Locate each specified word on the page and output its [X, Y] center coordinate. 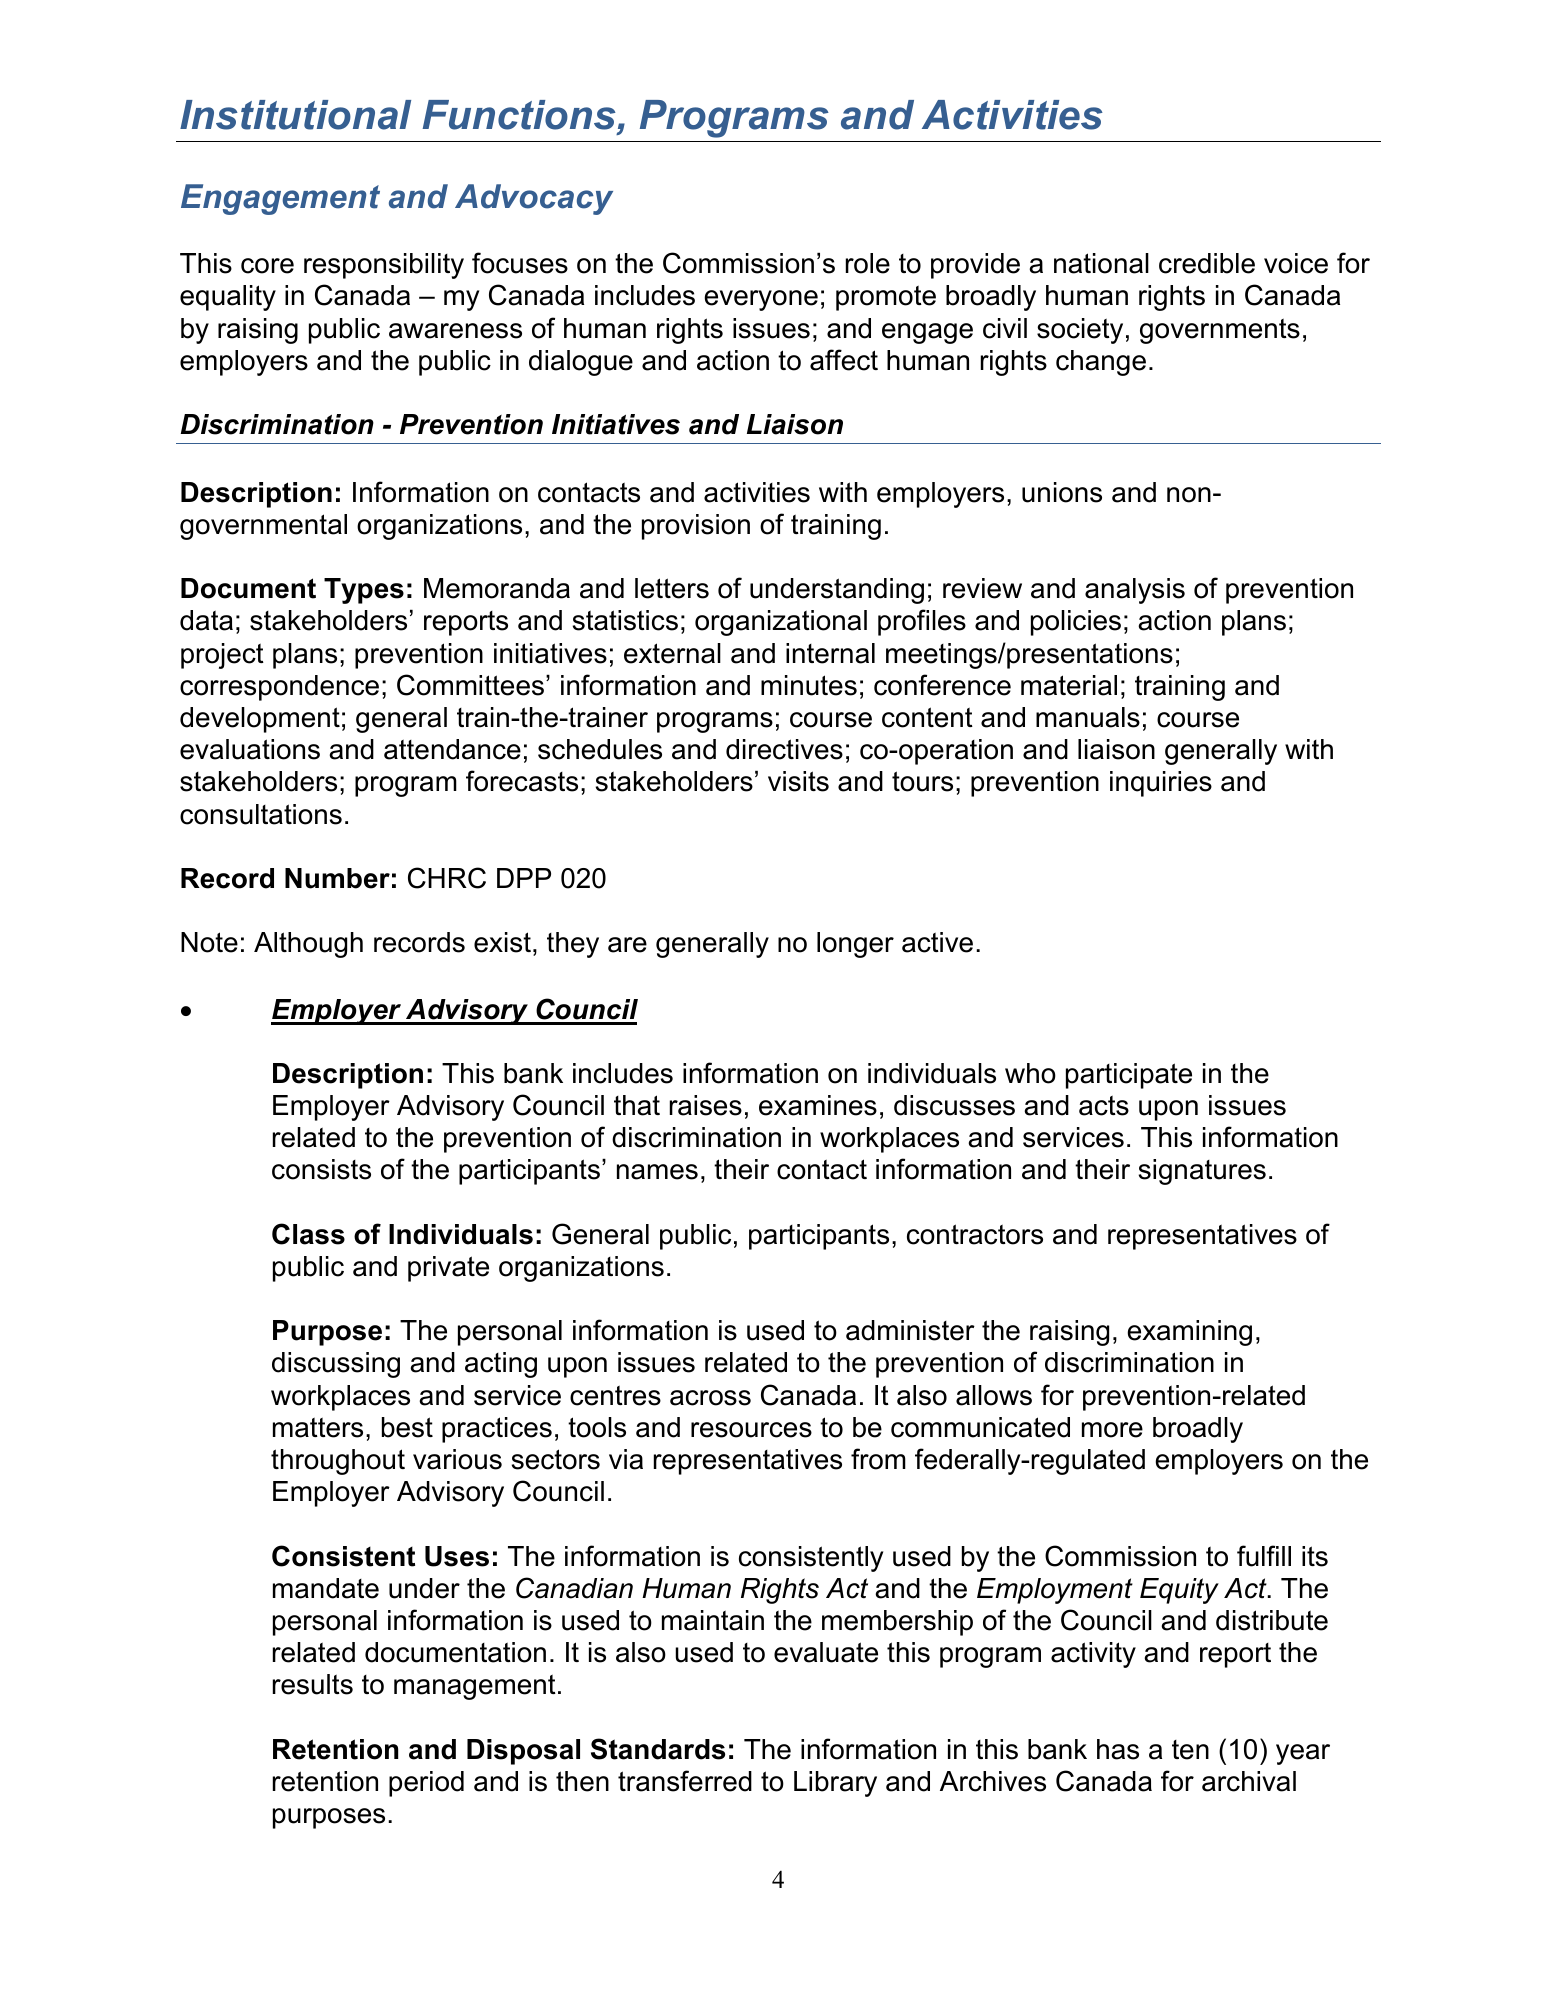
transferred [685, 1781]
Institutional [295, 115]
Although [308, 945]
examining [1189, 1333]
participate [1129, 1076]
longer [855, 945]
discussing [336, 1365]
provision [696, 527]
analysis [1135, 591]
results [313, 1684]
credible [1207, 263]
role [868, 263]
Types [364, 591]
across [710, 1398]
